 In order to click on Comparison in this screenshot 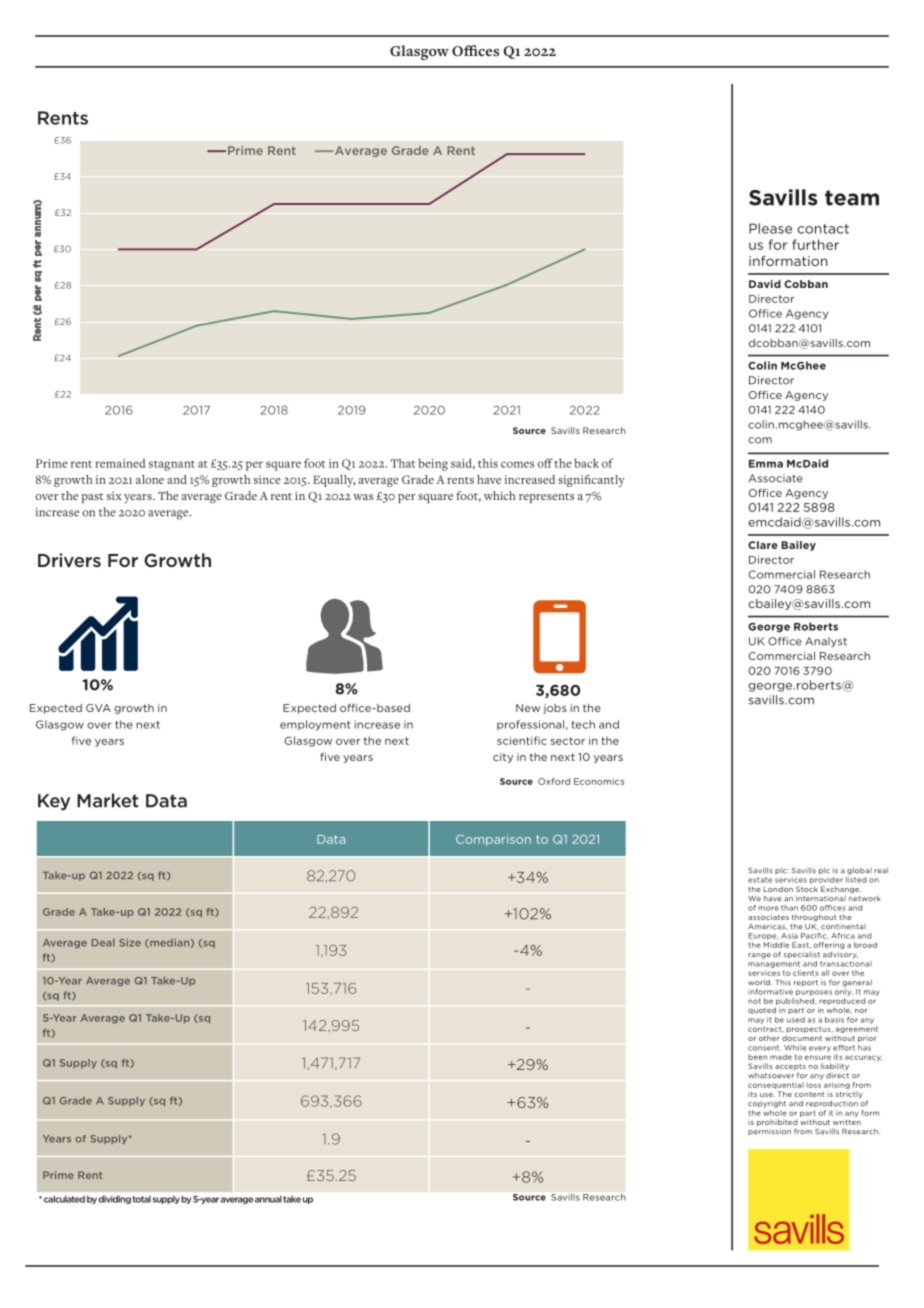, I will do `click(493, 840)`.
